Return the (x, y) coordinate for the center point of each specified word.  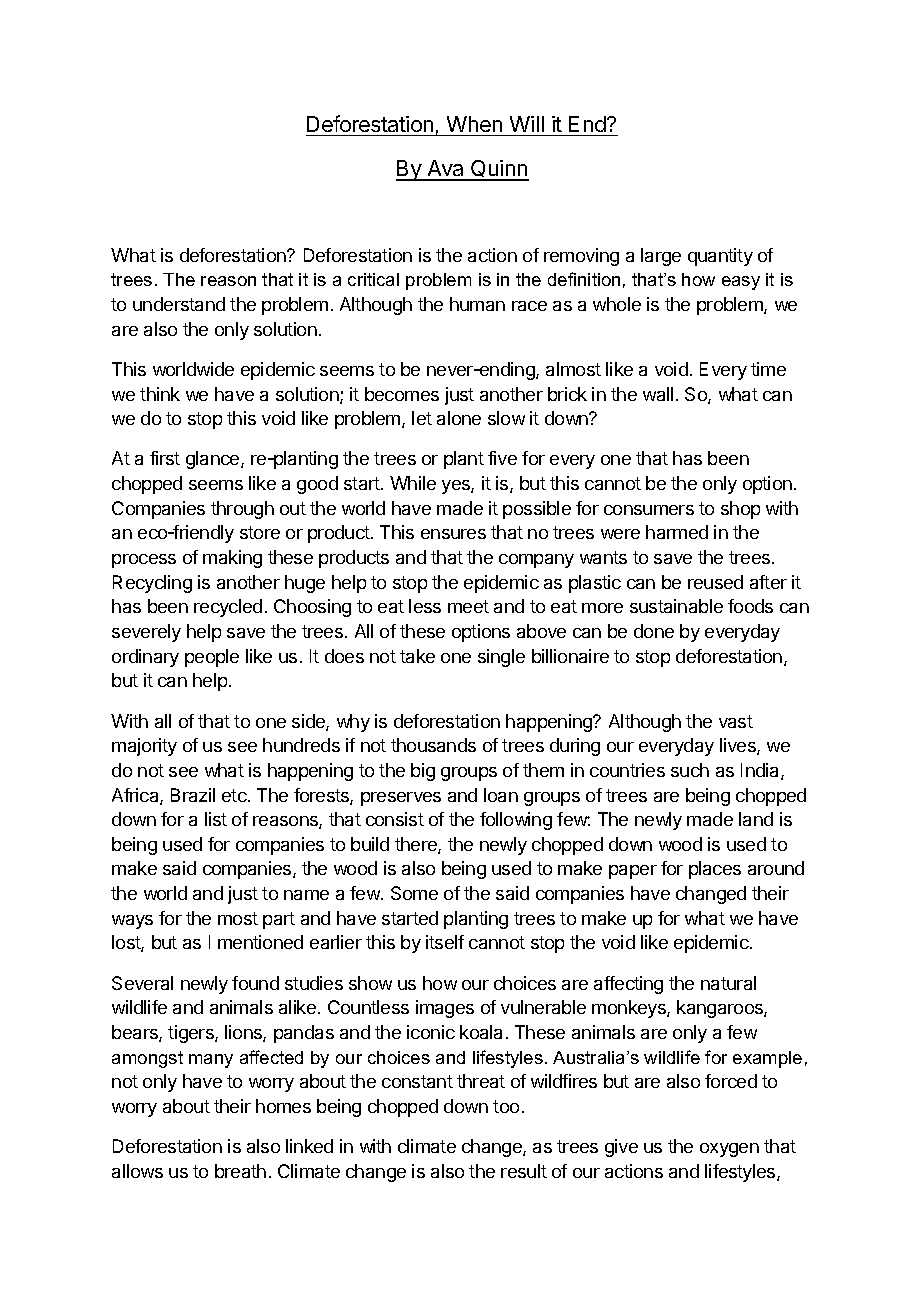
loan (501, 795)
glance (214, 460)
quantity (720, 257)
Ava (446, 170)
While (413, 483)
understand (179, 304)
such (690, 770)
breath (240, 1171)
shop (740, 510)
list (216, 819)
